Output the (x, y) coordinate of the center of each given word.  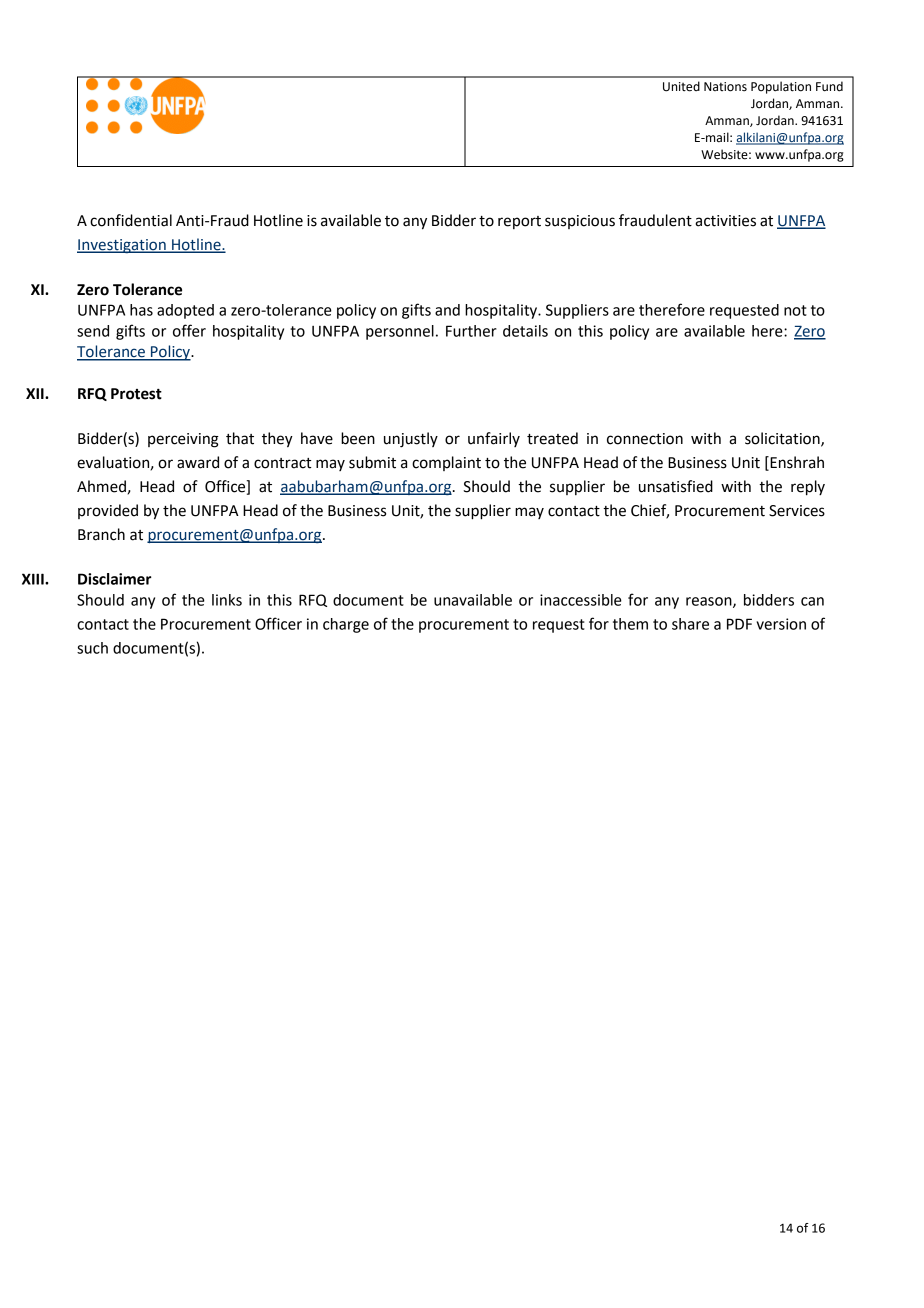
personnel (400, 332)
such (92, 648)
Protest (136, 394)
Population (781, 87)
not (795, 310)
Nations (725, 87)
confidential (131, 220)
